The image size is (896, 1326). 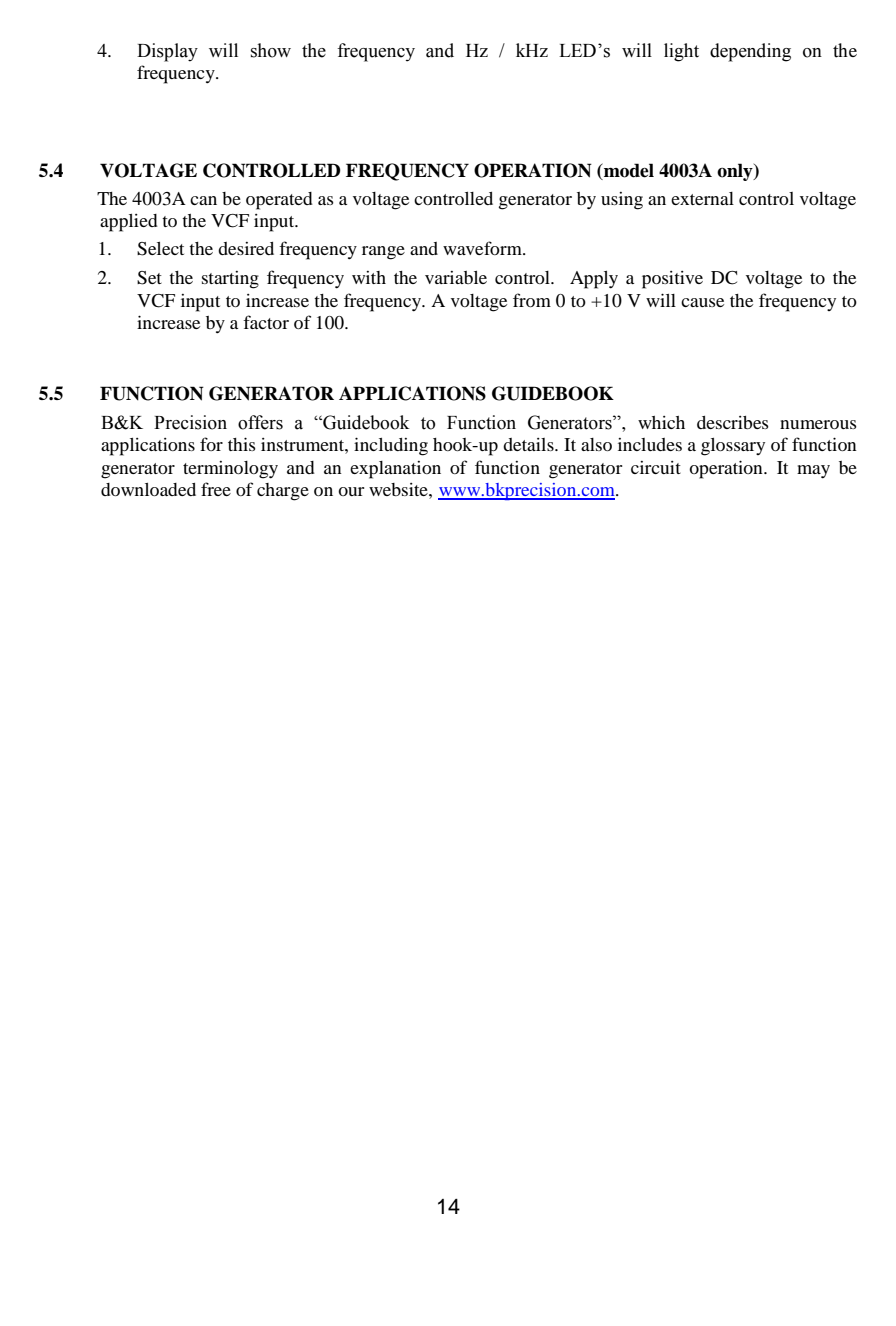 I want to click on free, so click(x=216, y=489).
